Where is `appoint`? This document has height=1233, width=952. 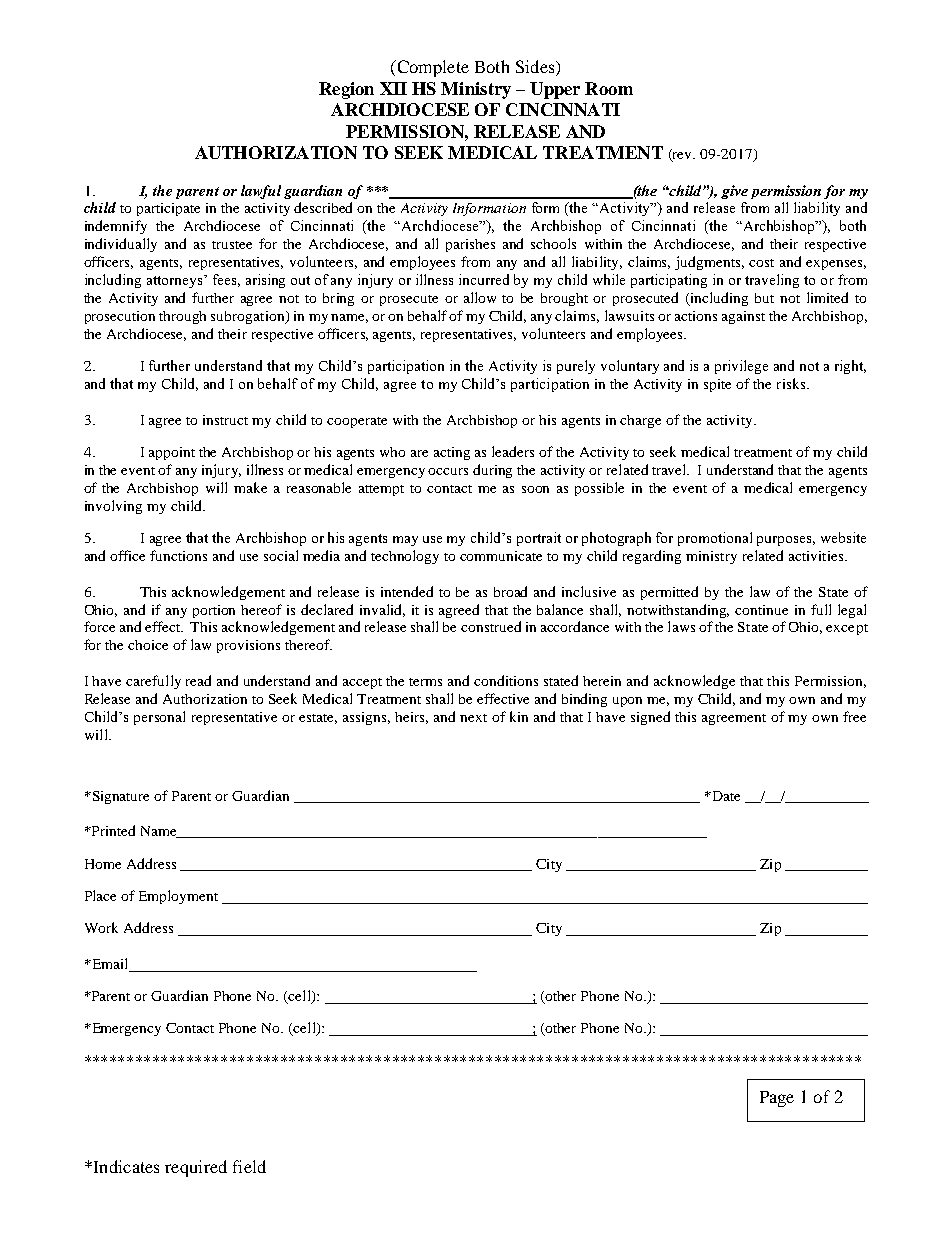 appoint is located at coordinates (172, 453).
